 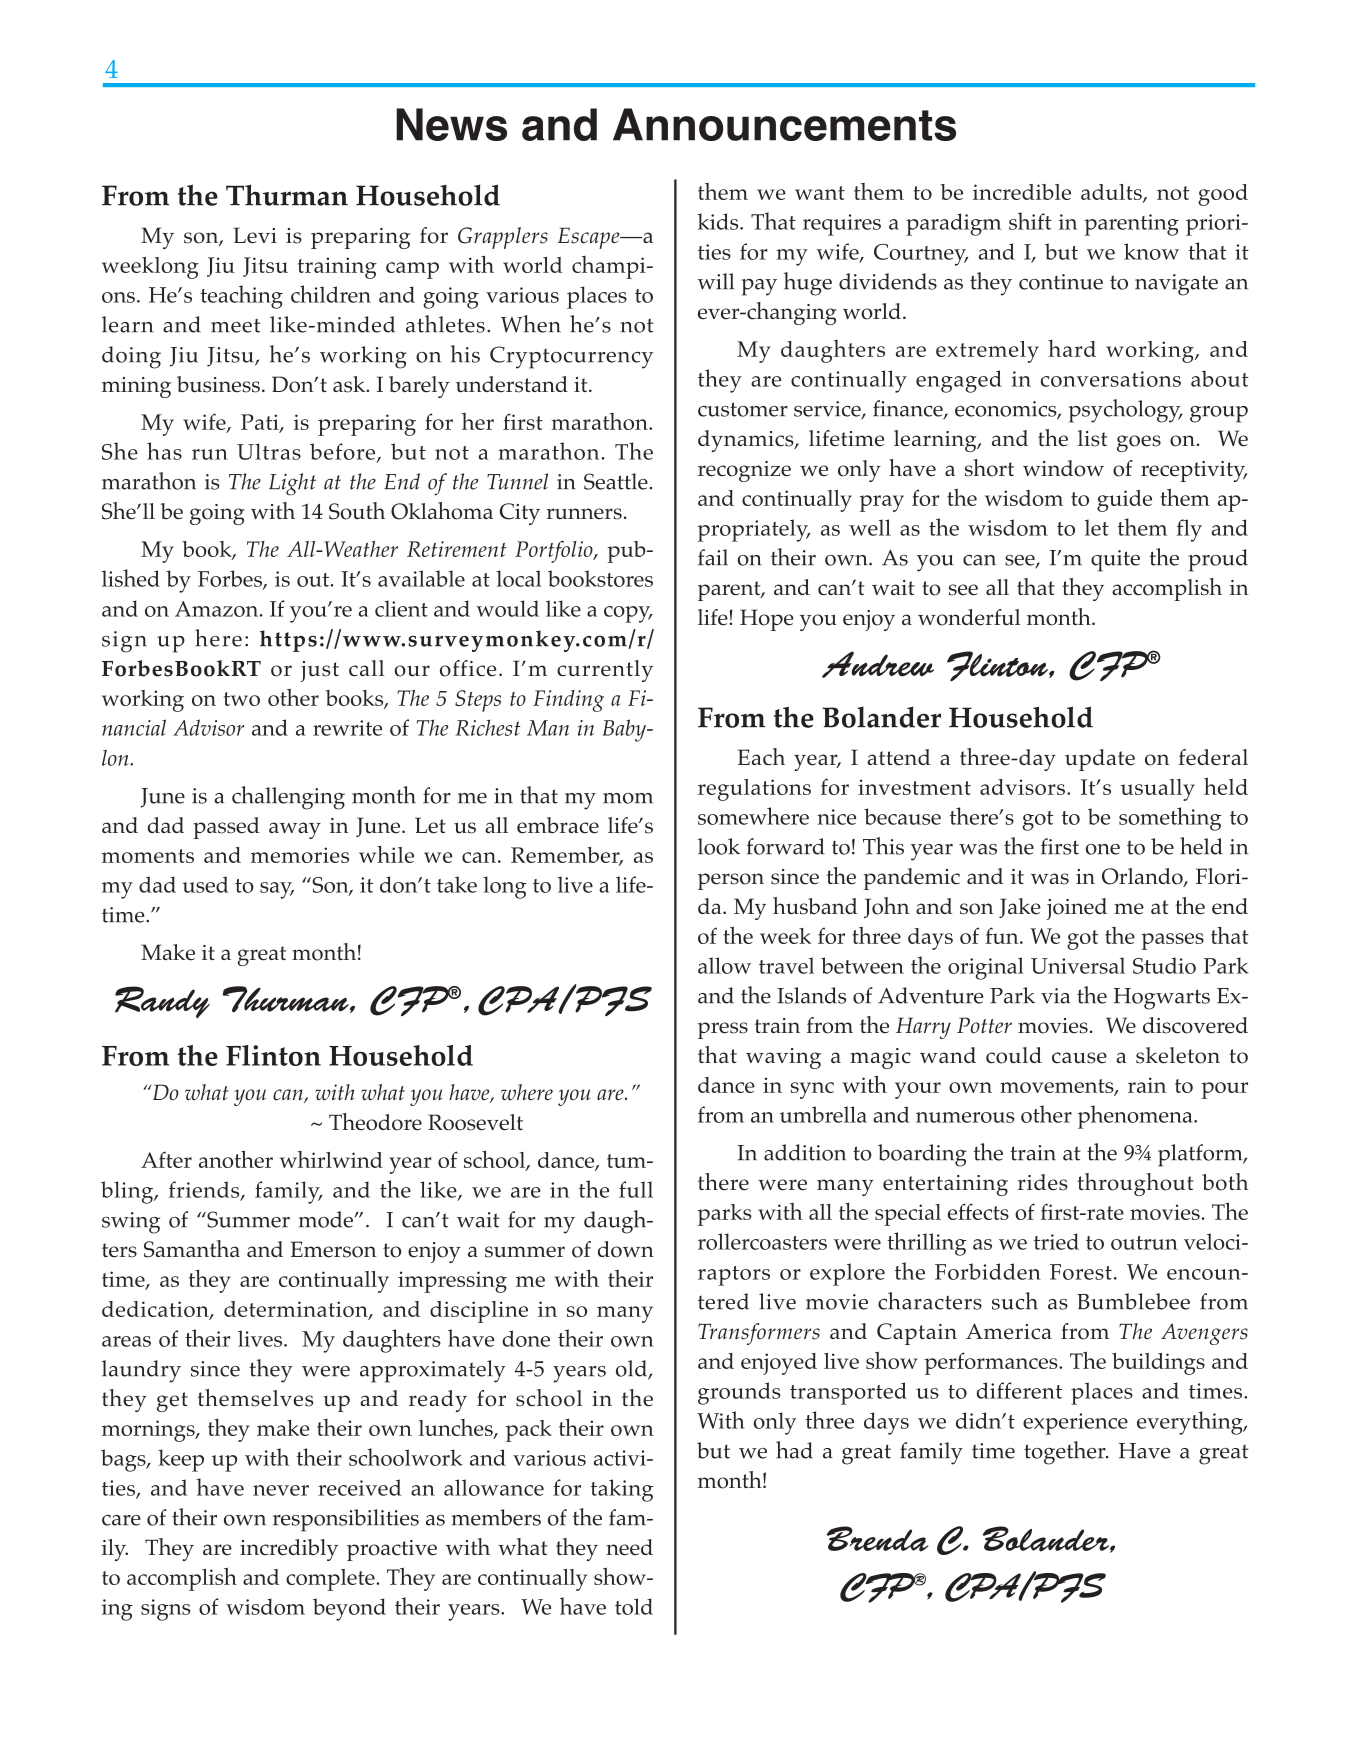 I want to click on say, so click(x=277, y=890).
